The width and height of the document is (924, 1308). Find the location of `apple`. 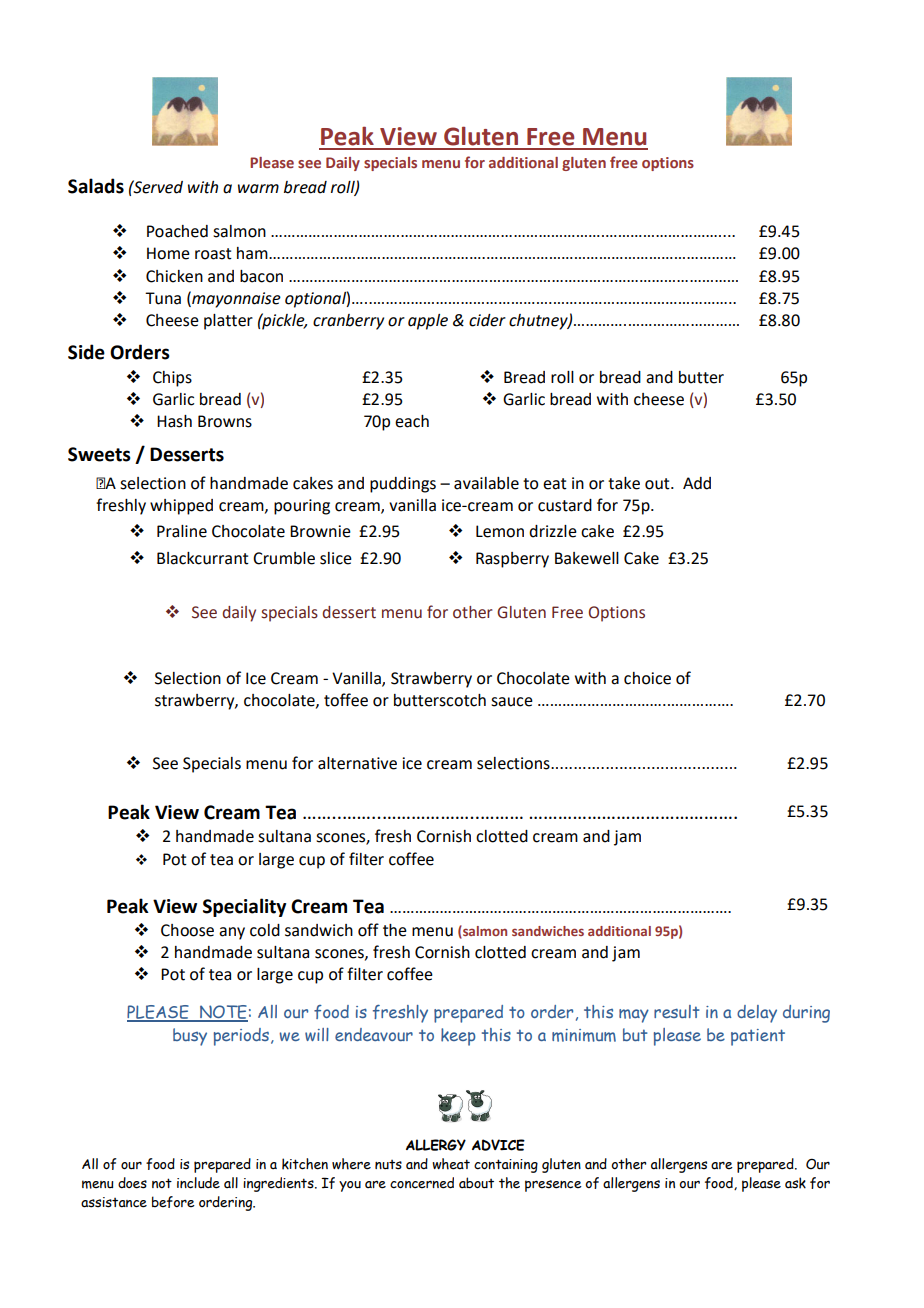

apple is located at coordinates (428, 322).
